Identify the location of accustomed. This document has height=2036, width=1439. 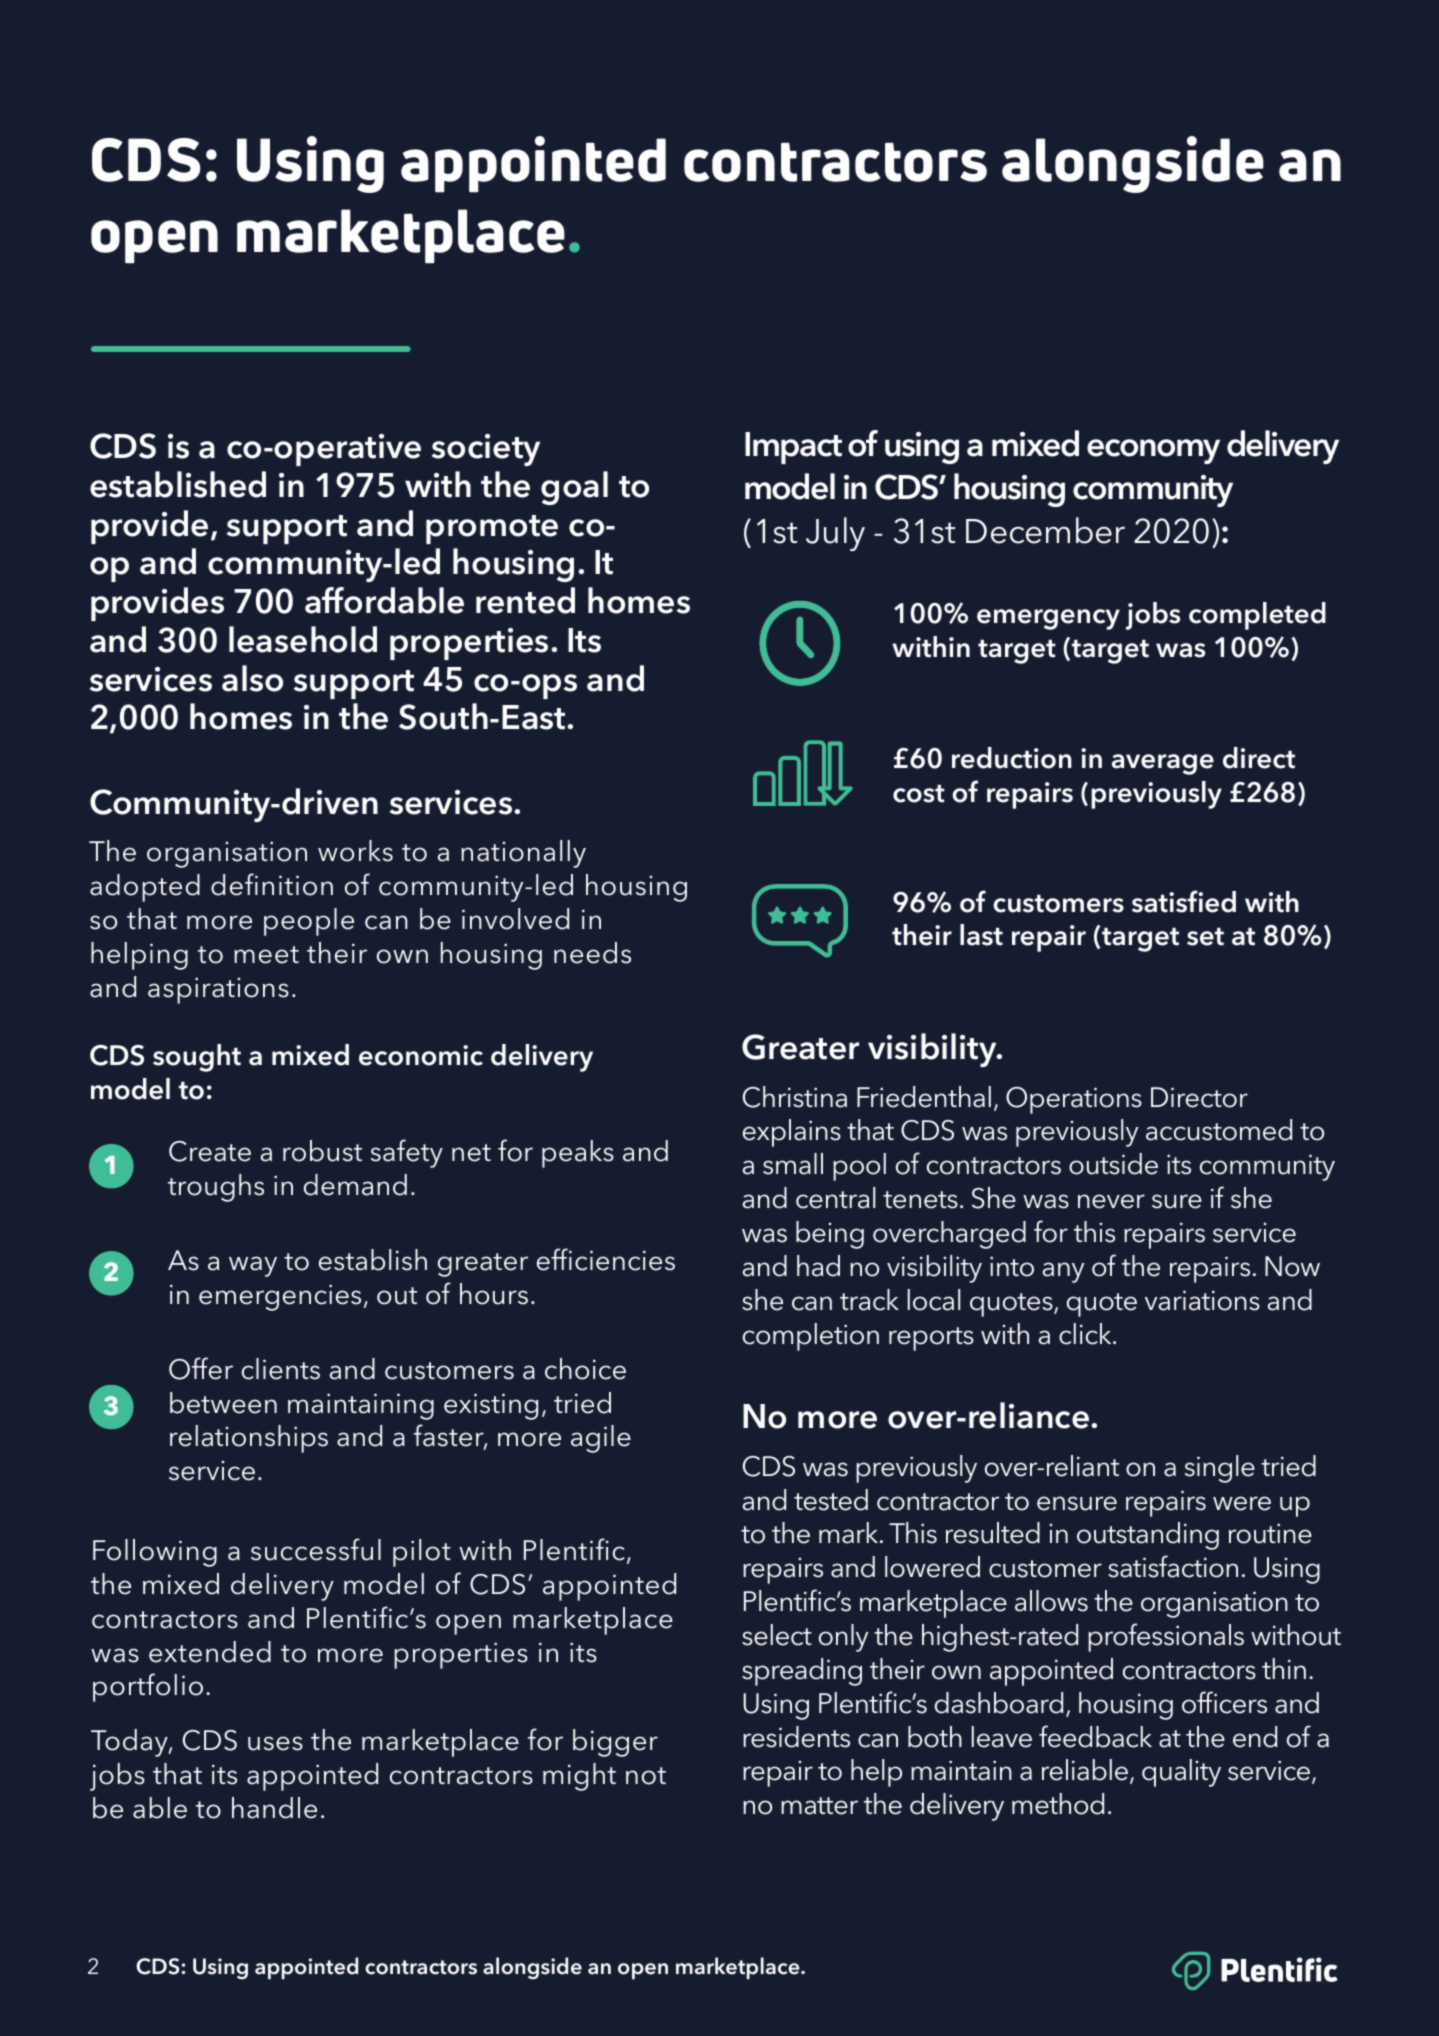
(1219, 1130).
